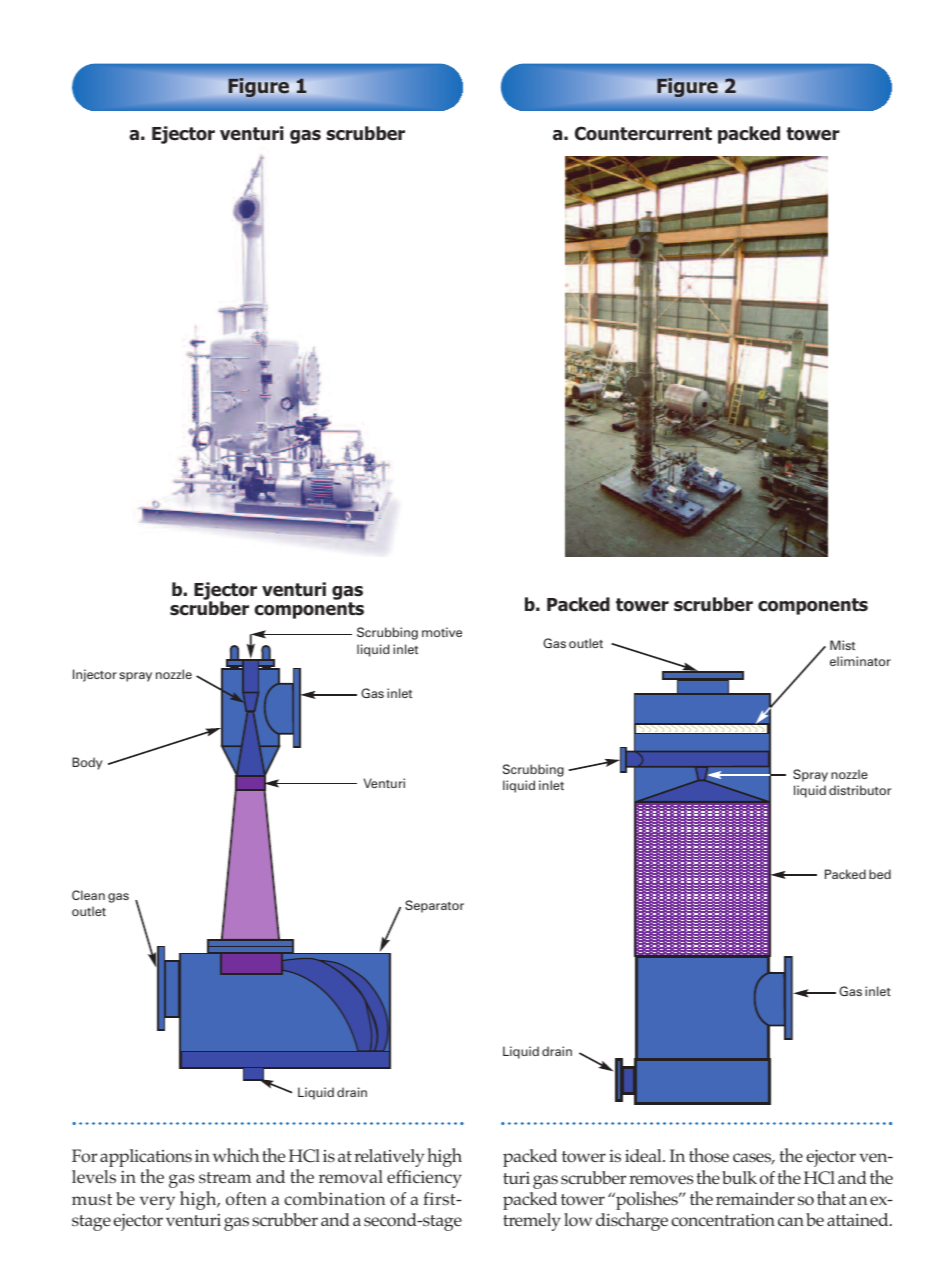  I want to click on very, so click(157, 1203).
